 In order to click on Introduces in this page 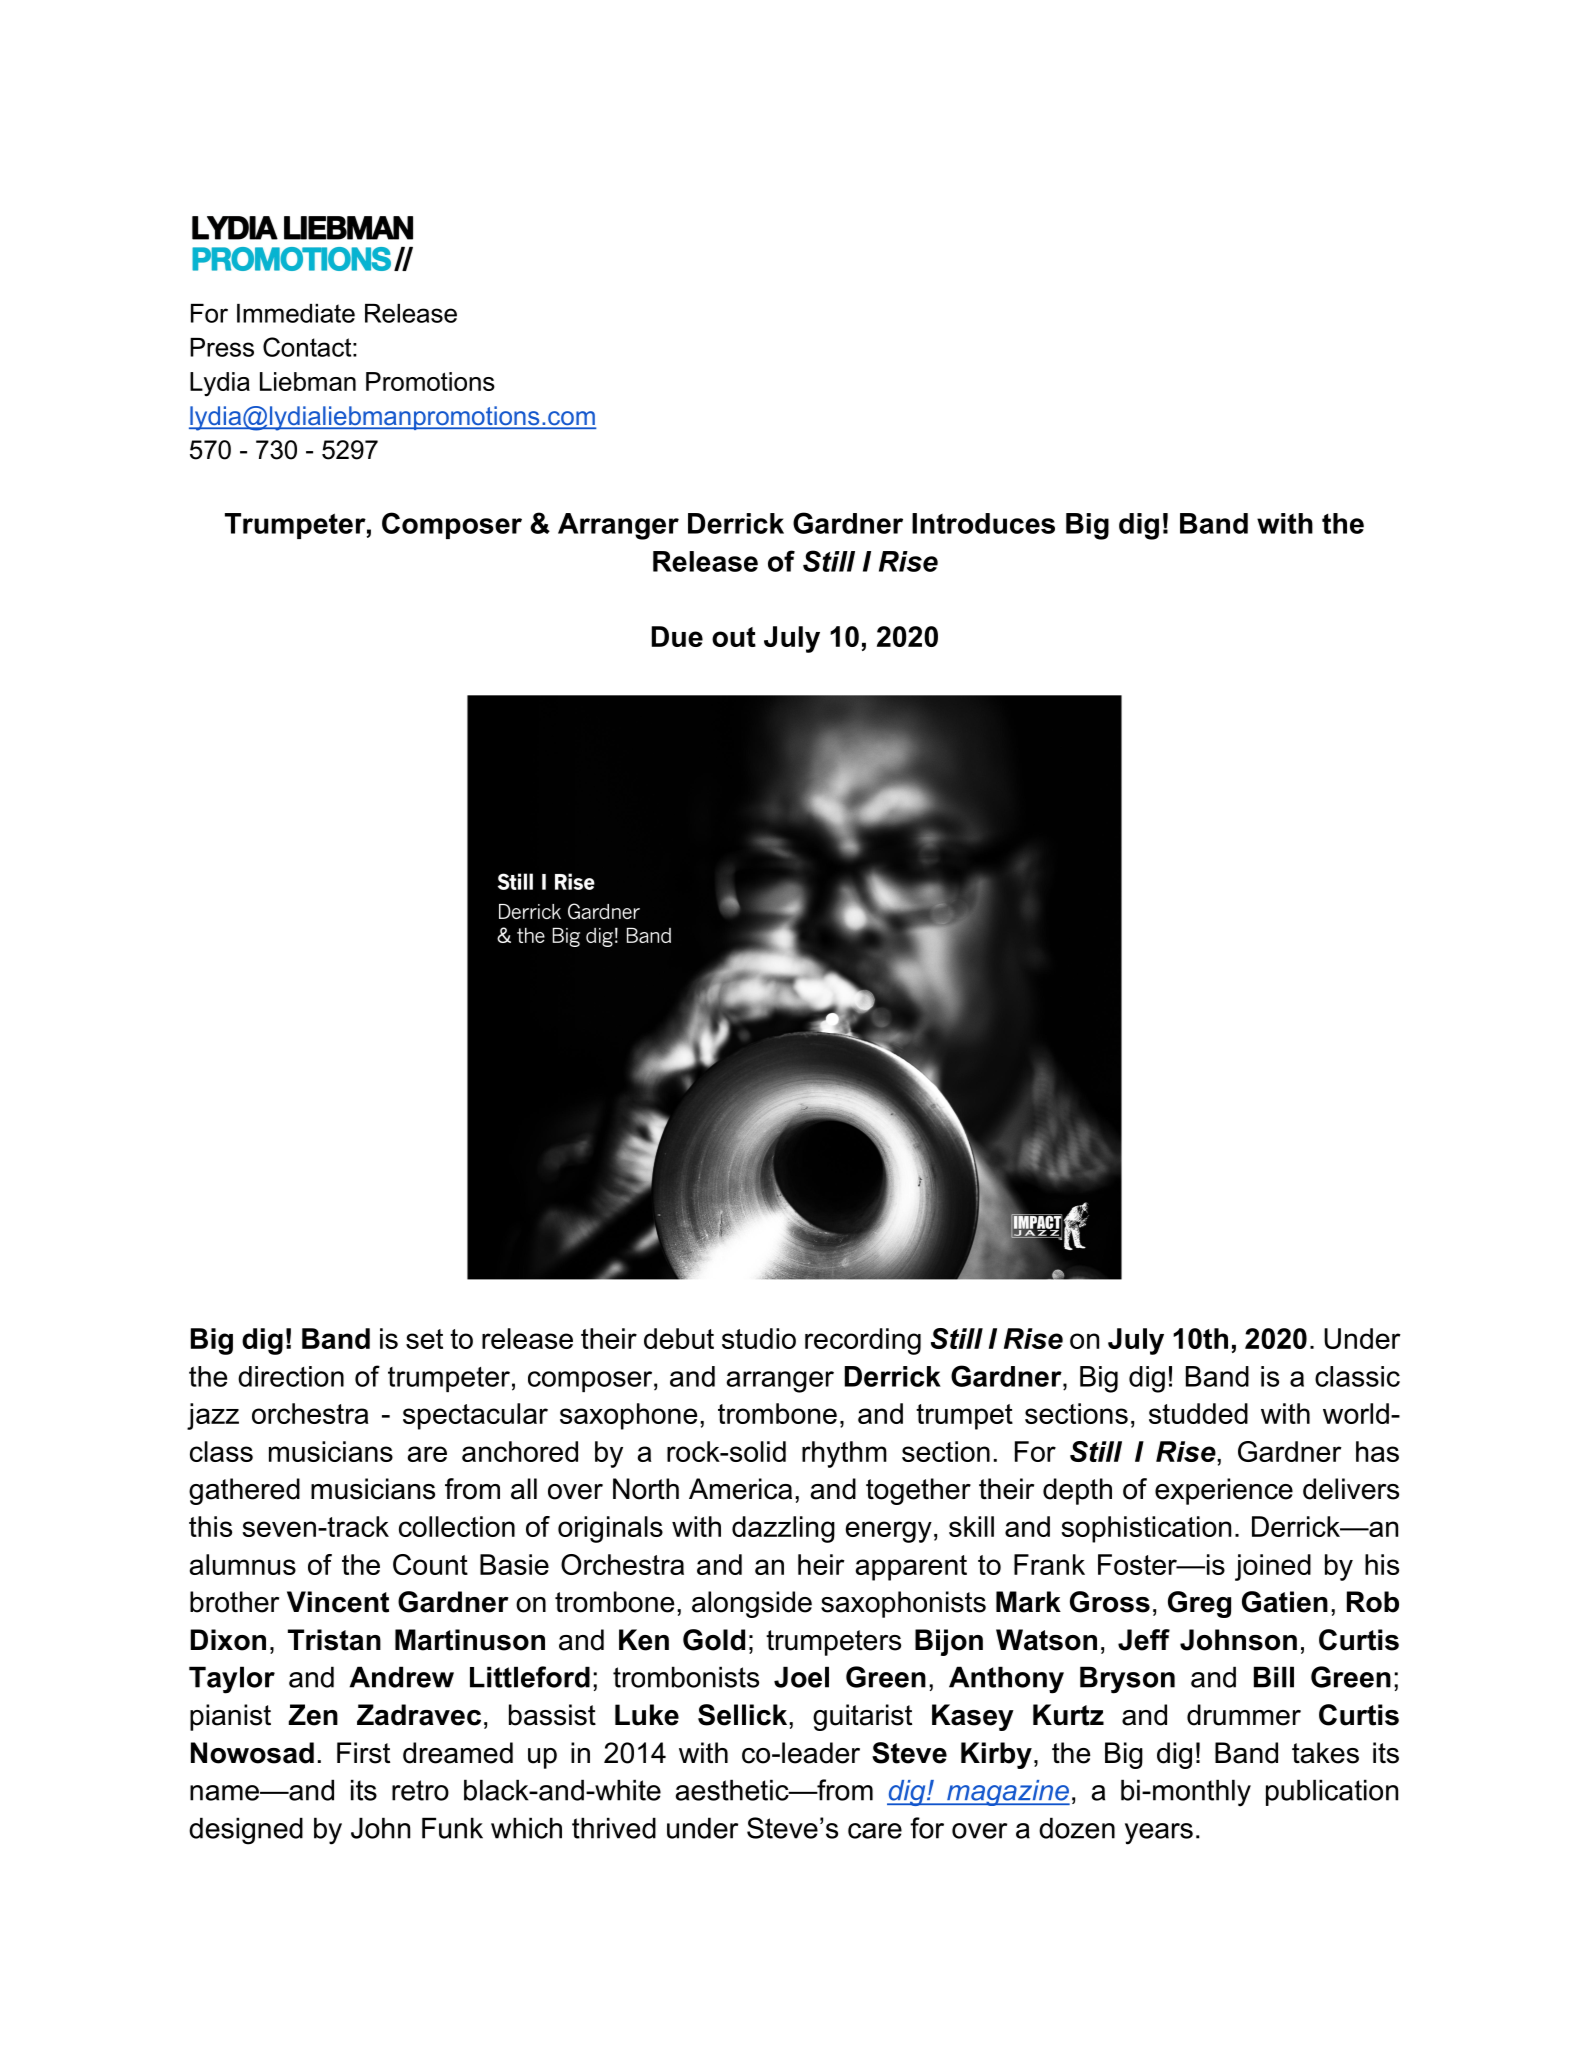, I will do `click(983, 523)`.
